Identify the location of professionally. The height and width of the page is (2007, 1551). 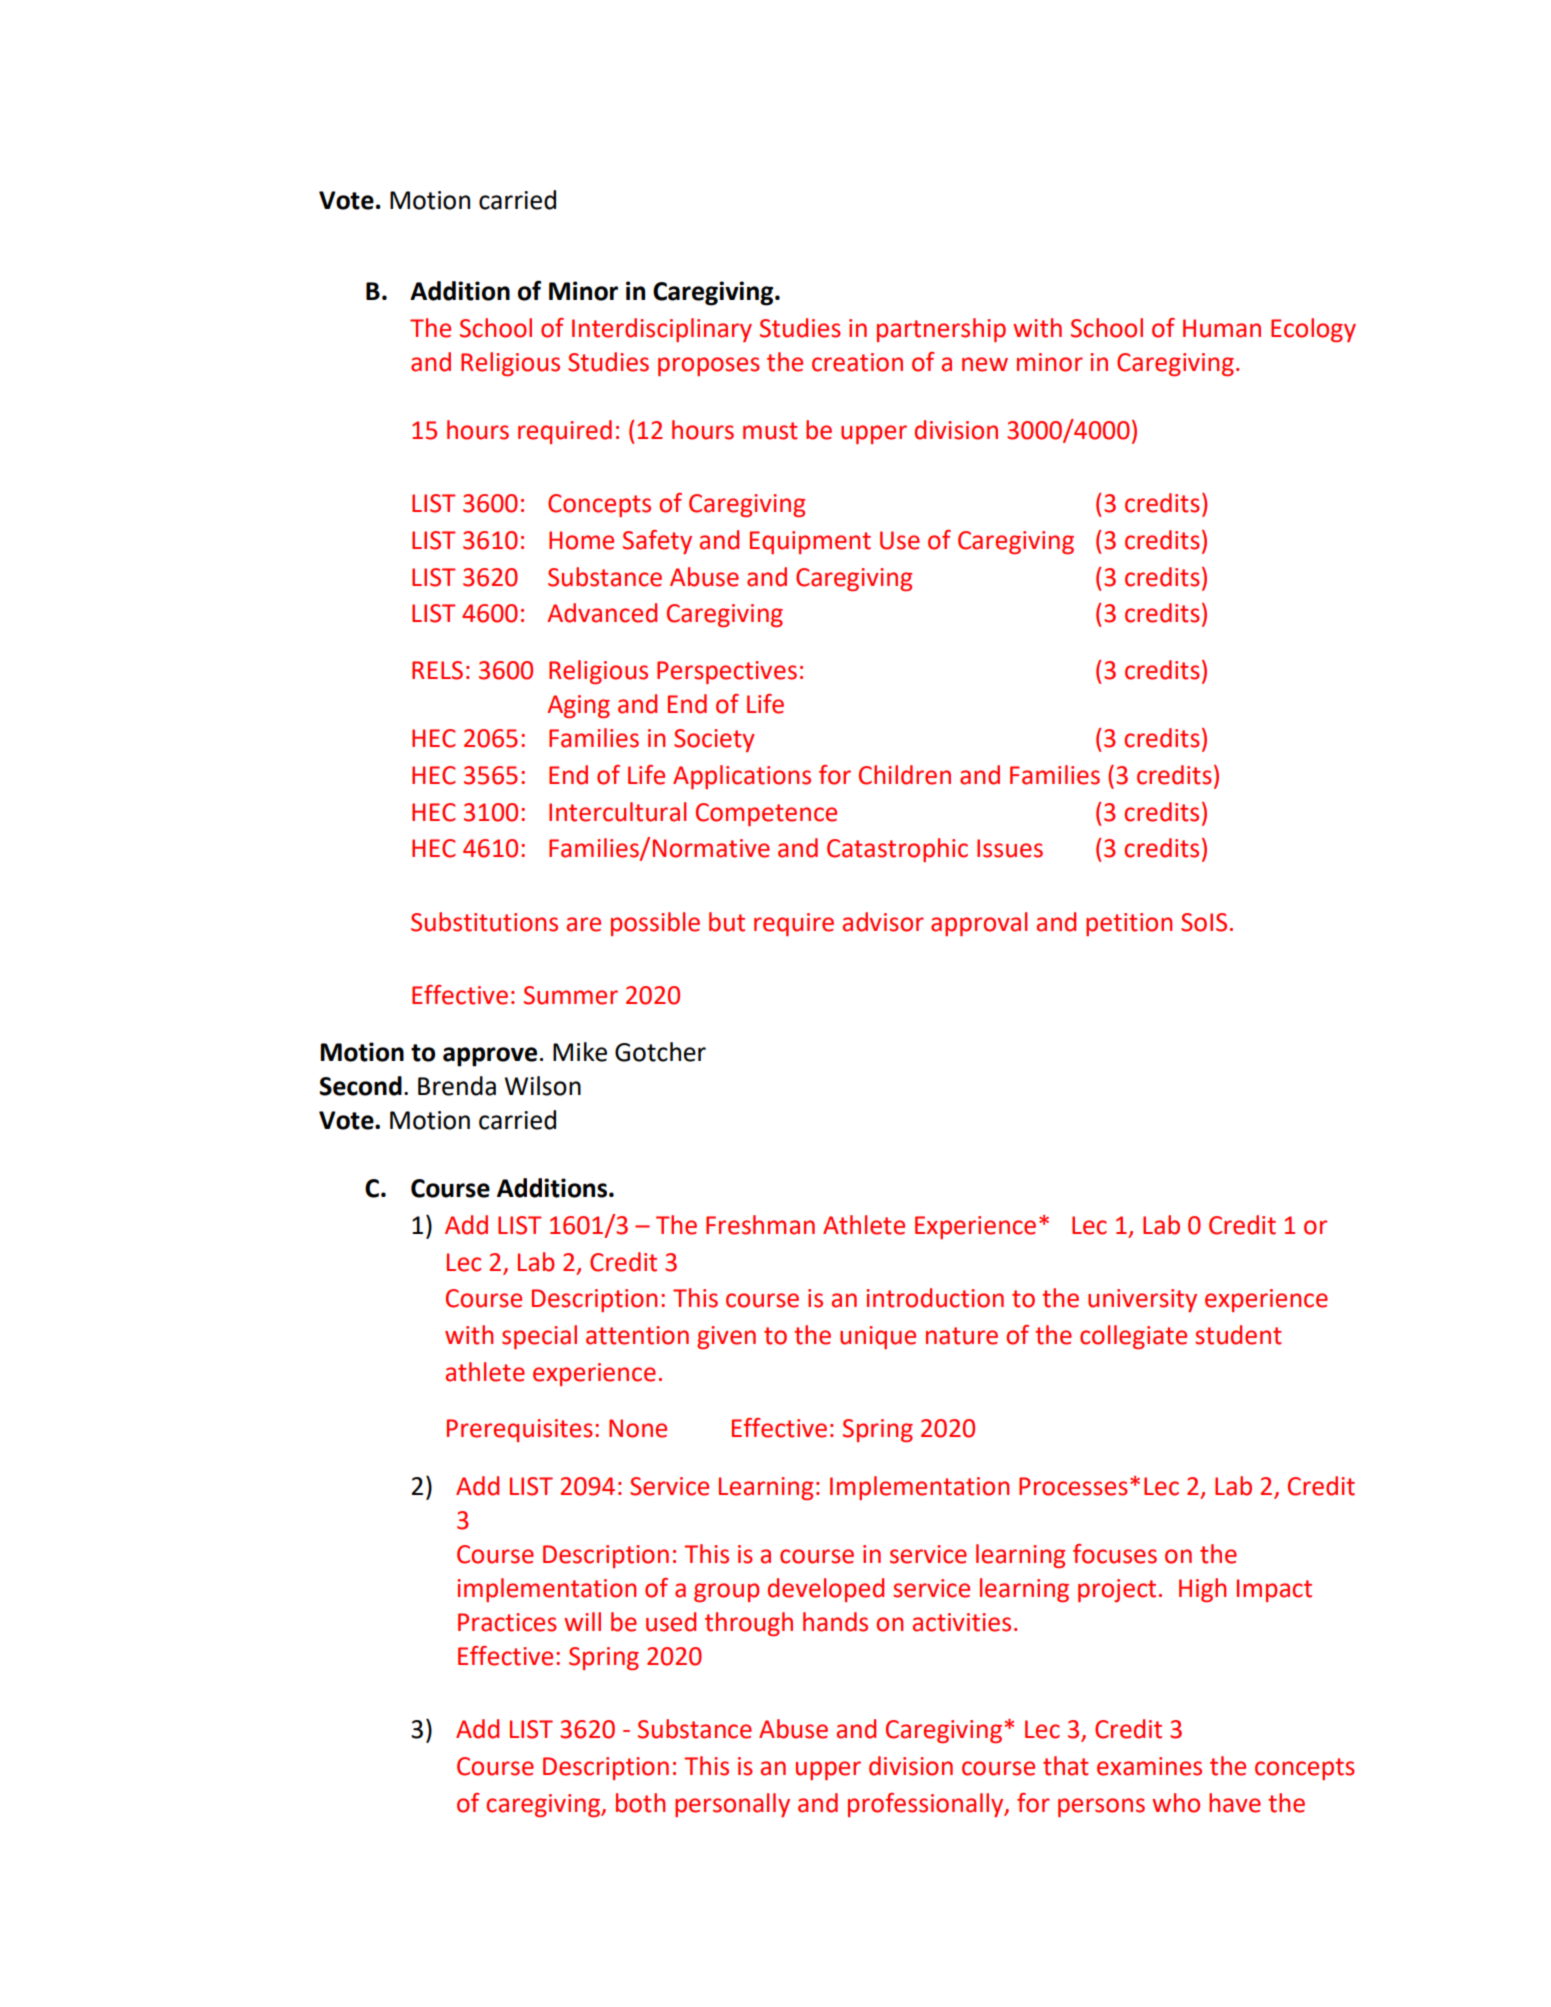
(927, 1805).
